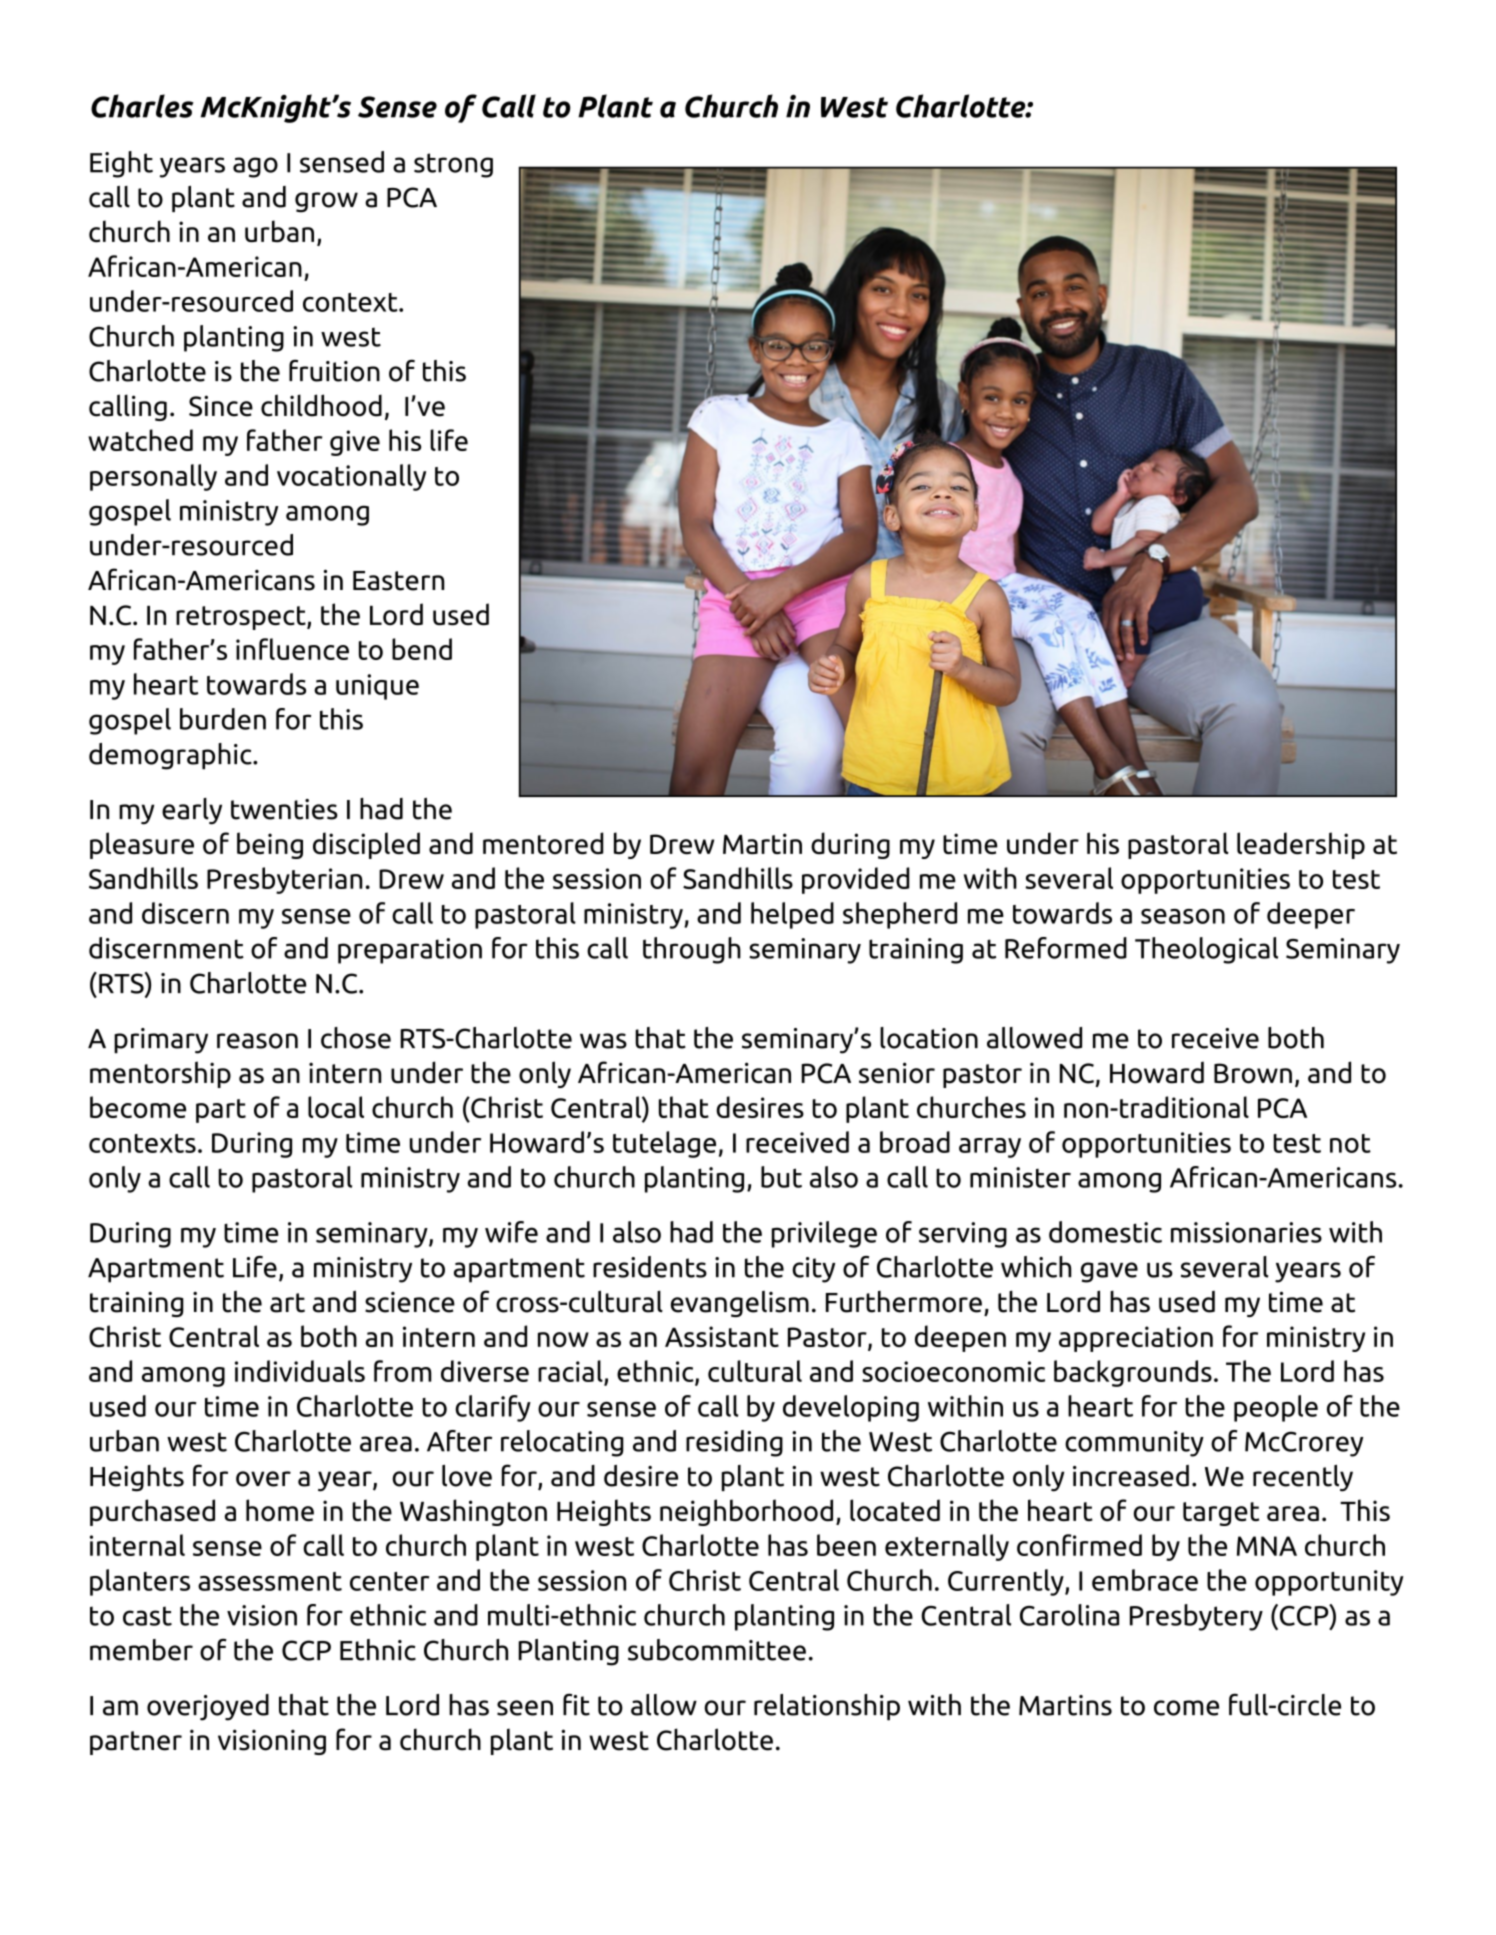 Image resolution: width=1496 pixels, height=1935 pixels. Describe the element at coordinates (326, 202) in the screenshot. I see `grow` at that location.
